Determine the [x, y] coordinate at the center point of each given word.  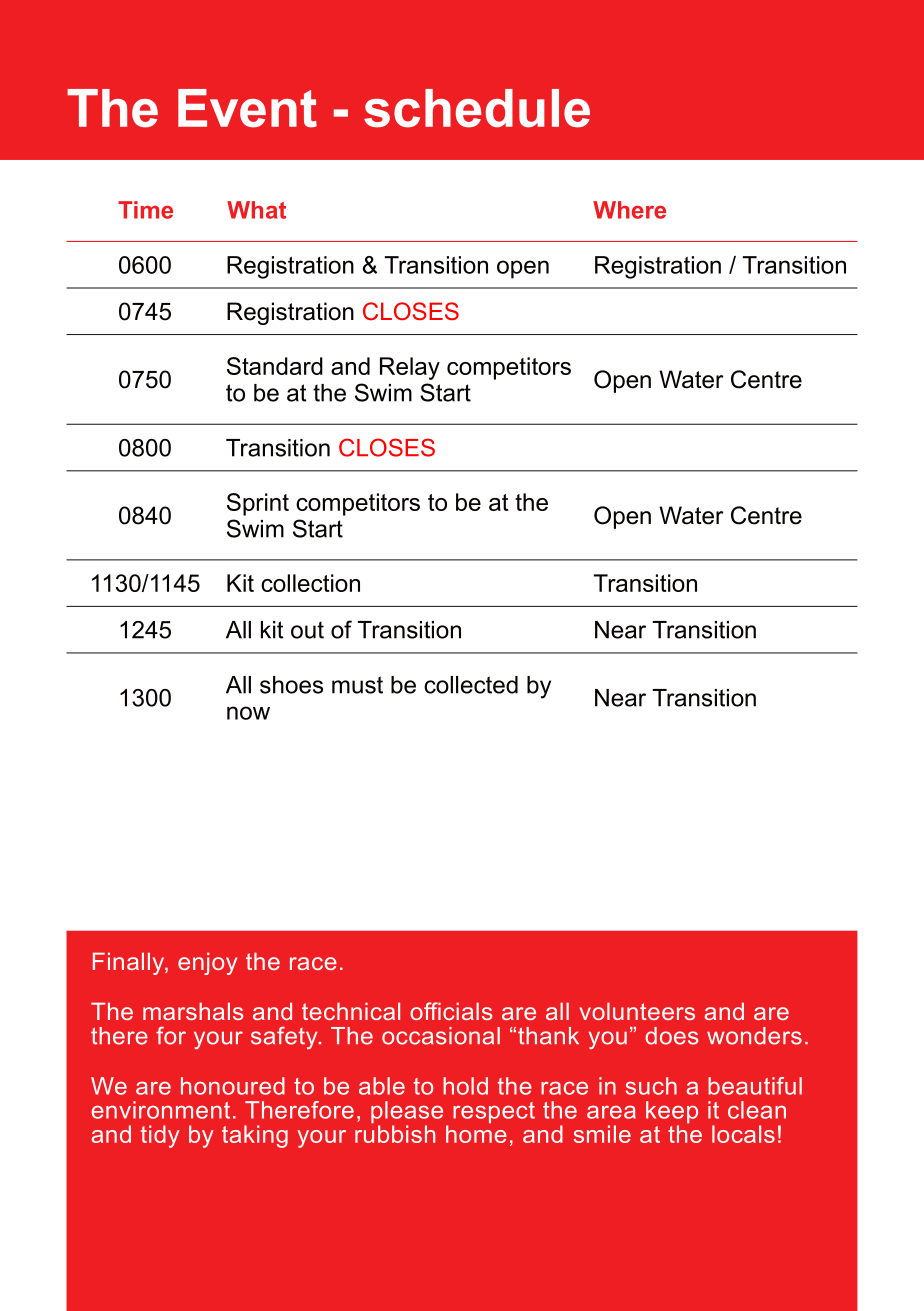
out [307, 630]
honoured [233, 1086]
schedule [477, 108]
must [357, 685]
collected [471, 685]
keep [672, 1113]
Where [629, 210]
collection [310, 583]
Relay [410, 368]
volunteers [637, 1011]
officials [451, 1011]
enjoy [207, 963]
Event [247, 108]
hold [465, 1086]
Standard [275, 366]
